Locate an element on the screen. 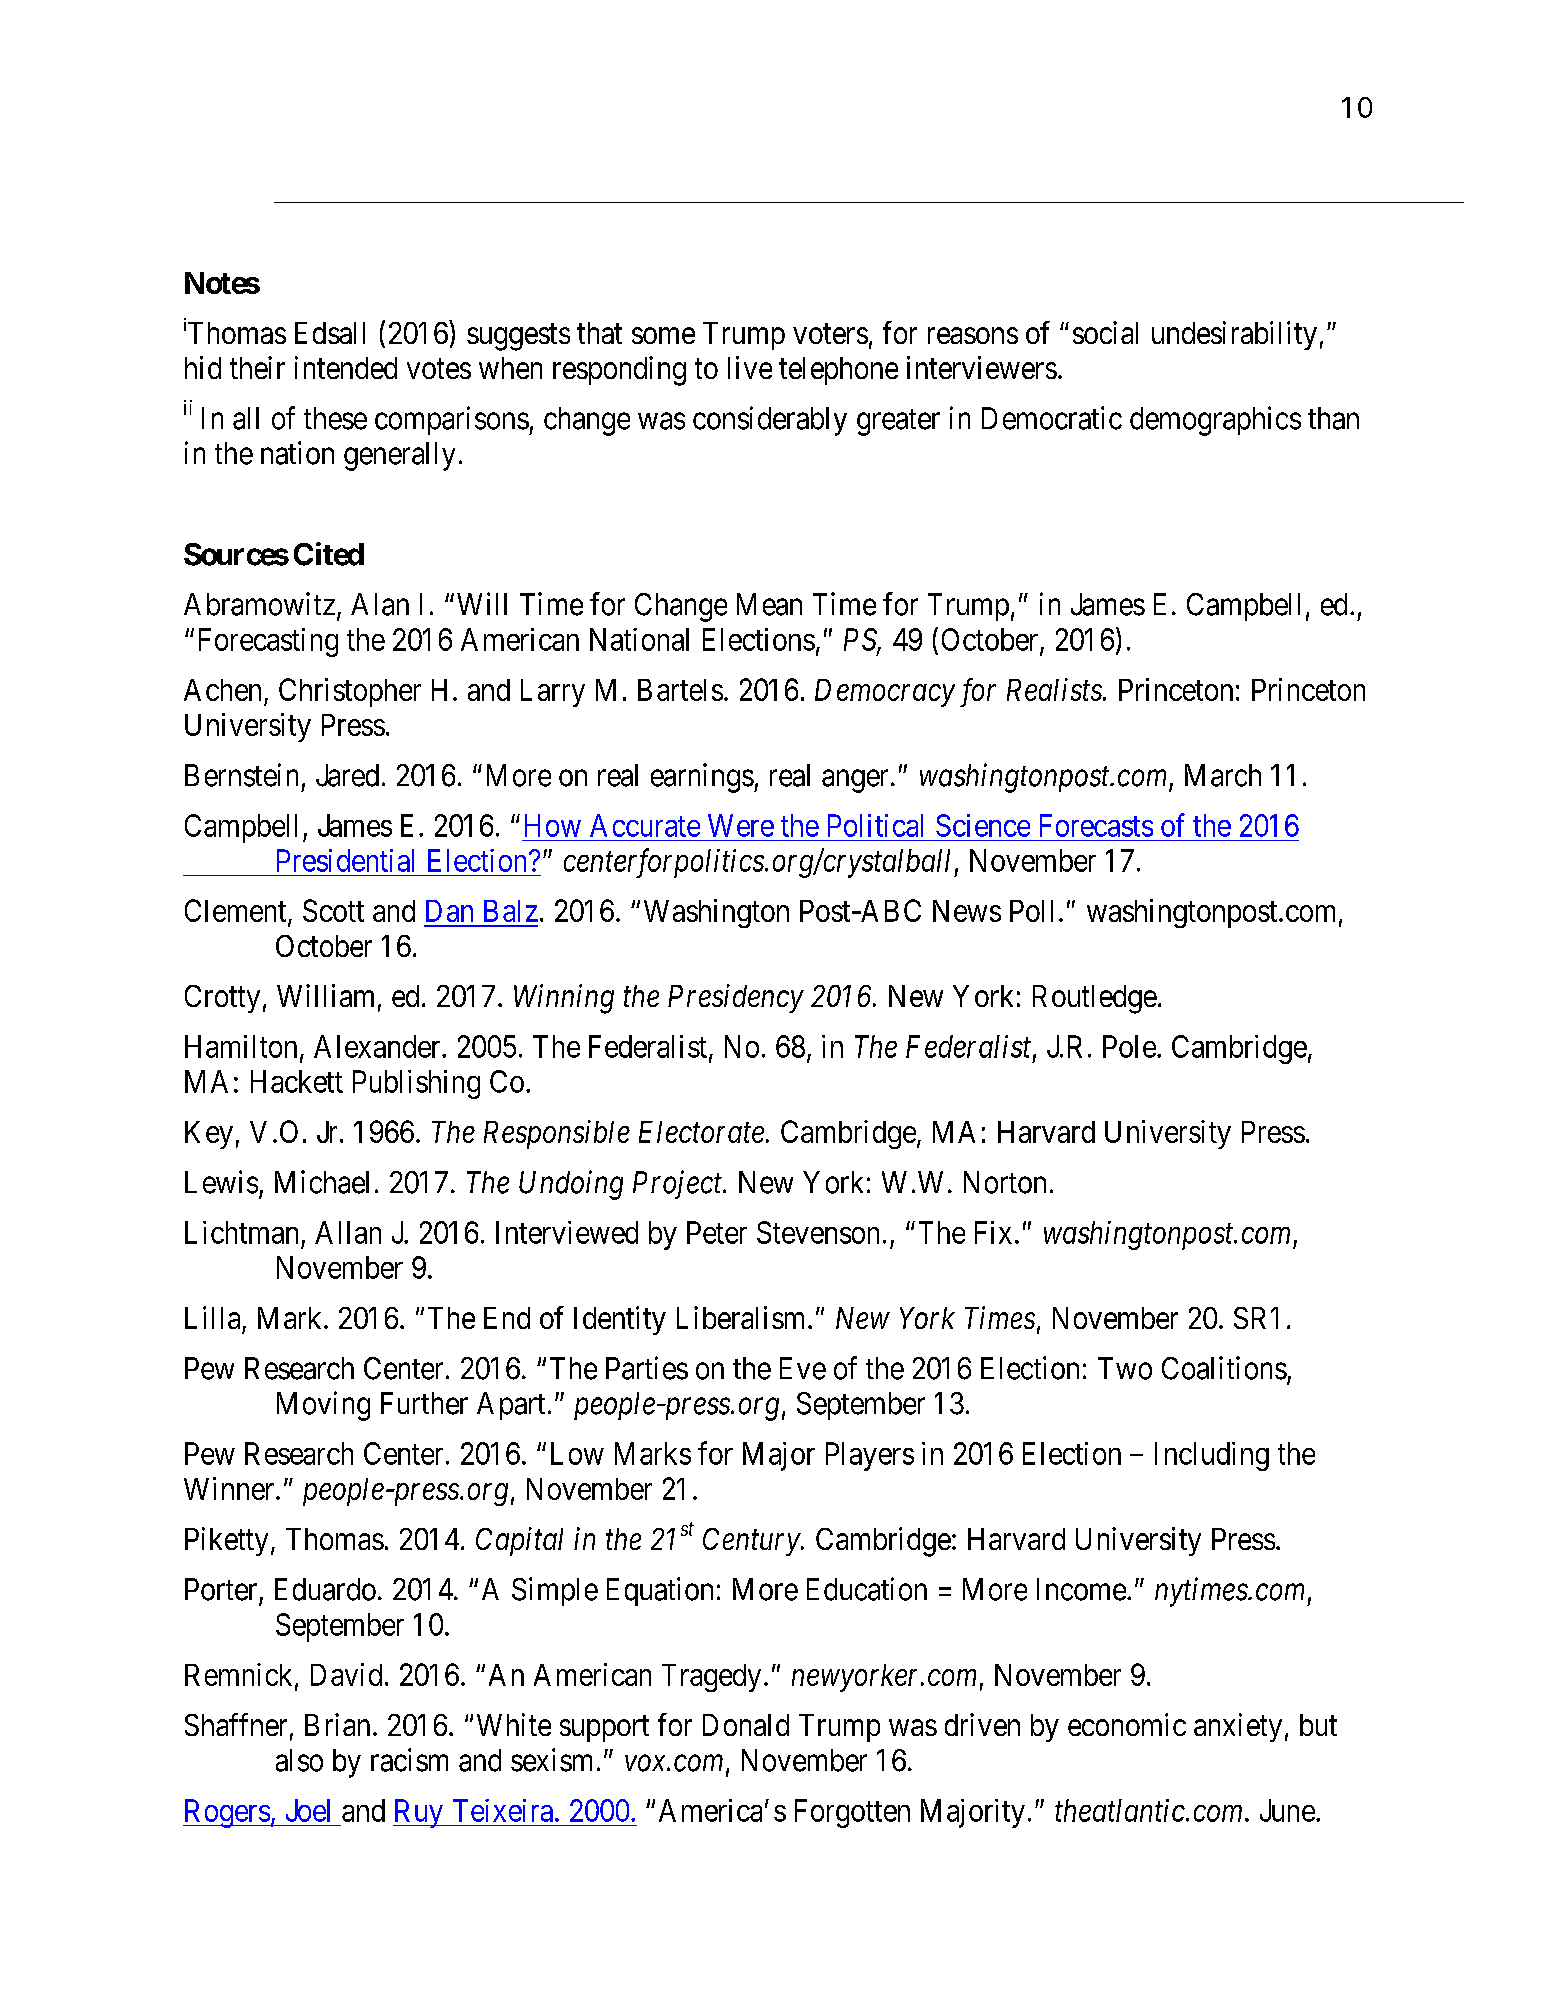 The image size is (1555, 2013). also is located at coordinates (299, 1760).
